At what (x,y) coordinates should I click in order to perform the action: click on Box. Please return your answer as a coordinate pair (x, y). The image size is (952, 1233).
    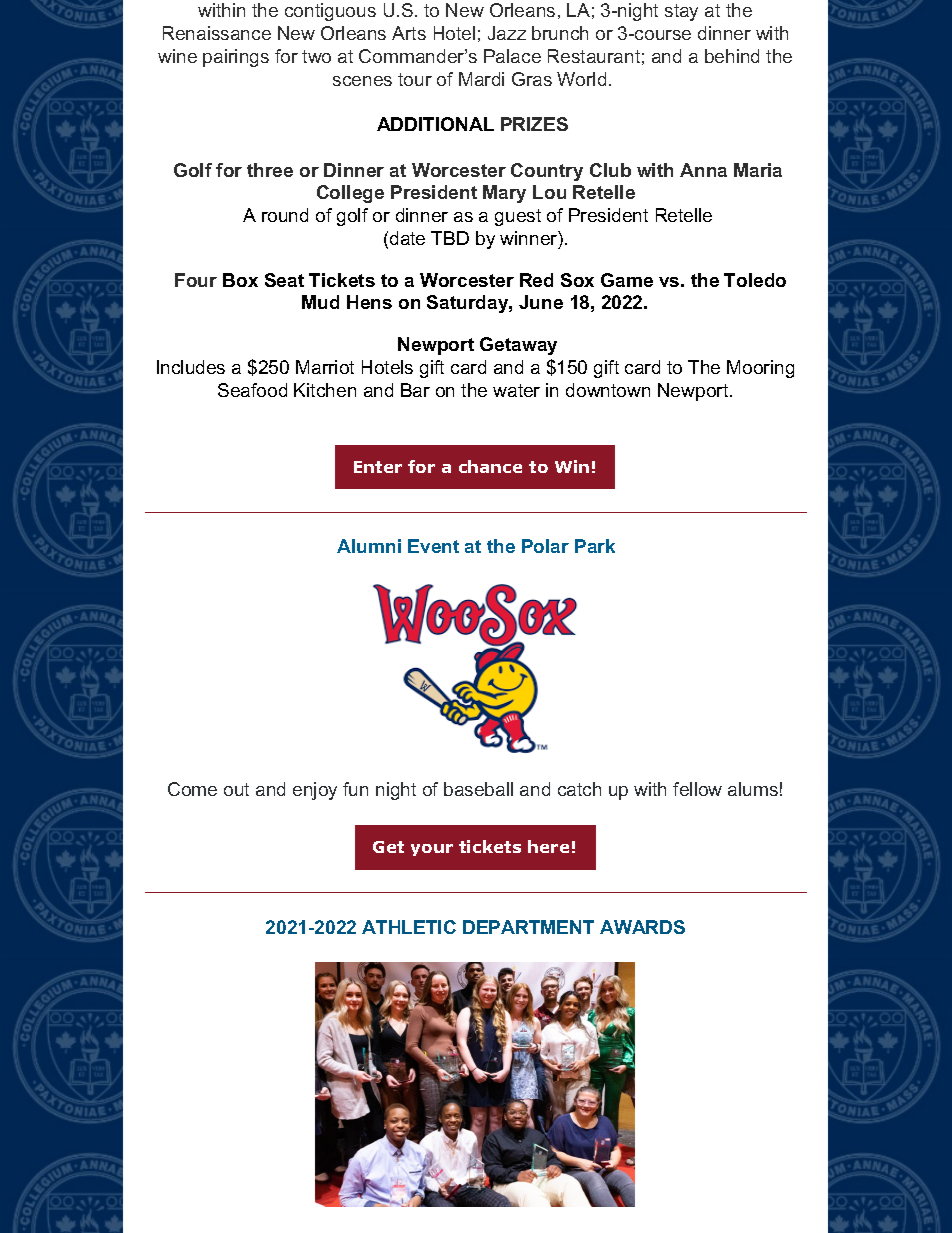
    Looking at the image, I should click on (240, 280).
